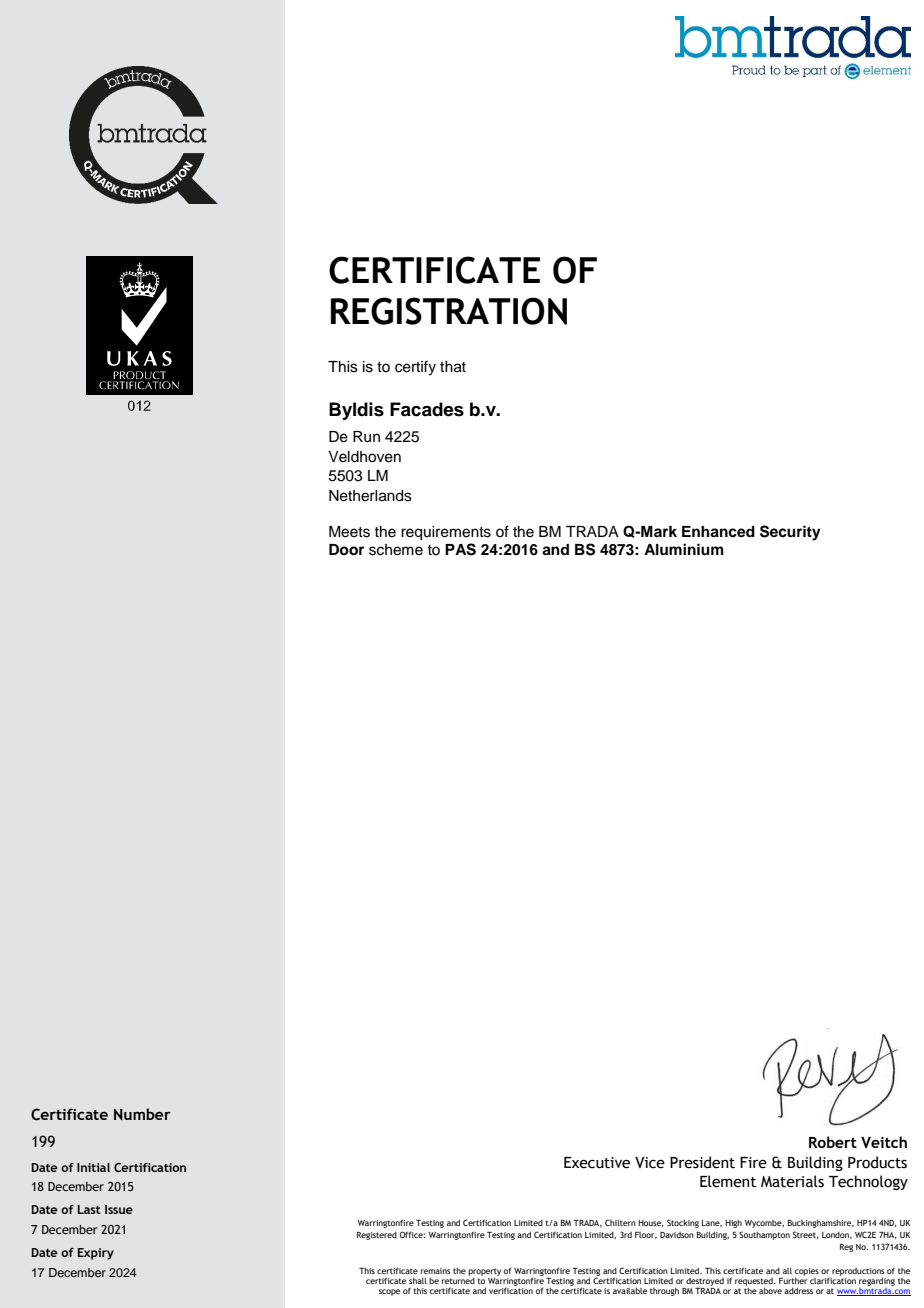 The width and height of the image is (924, 1308). I want to click on certify, so click(415, 368).
